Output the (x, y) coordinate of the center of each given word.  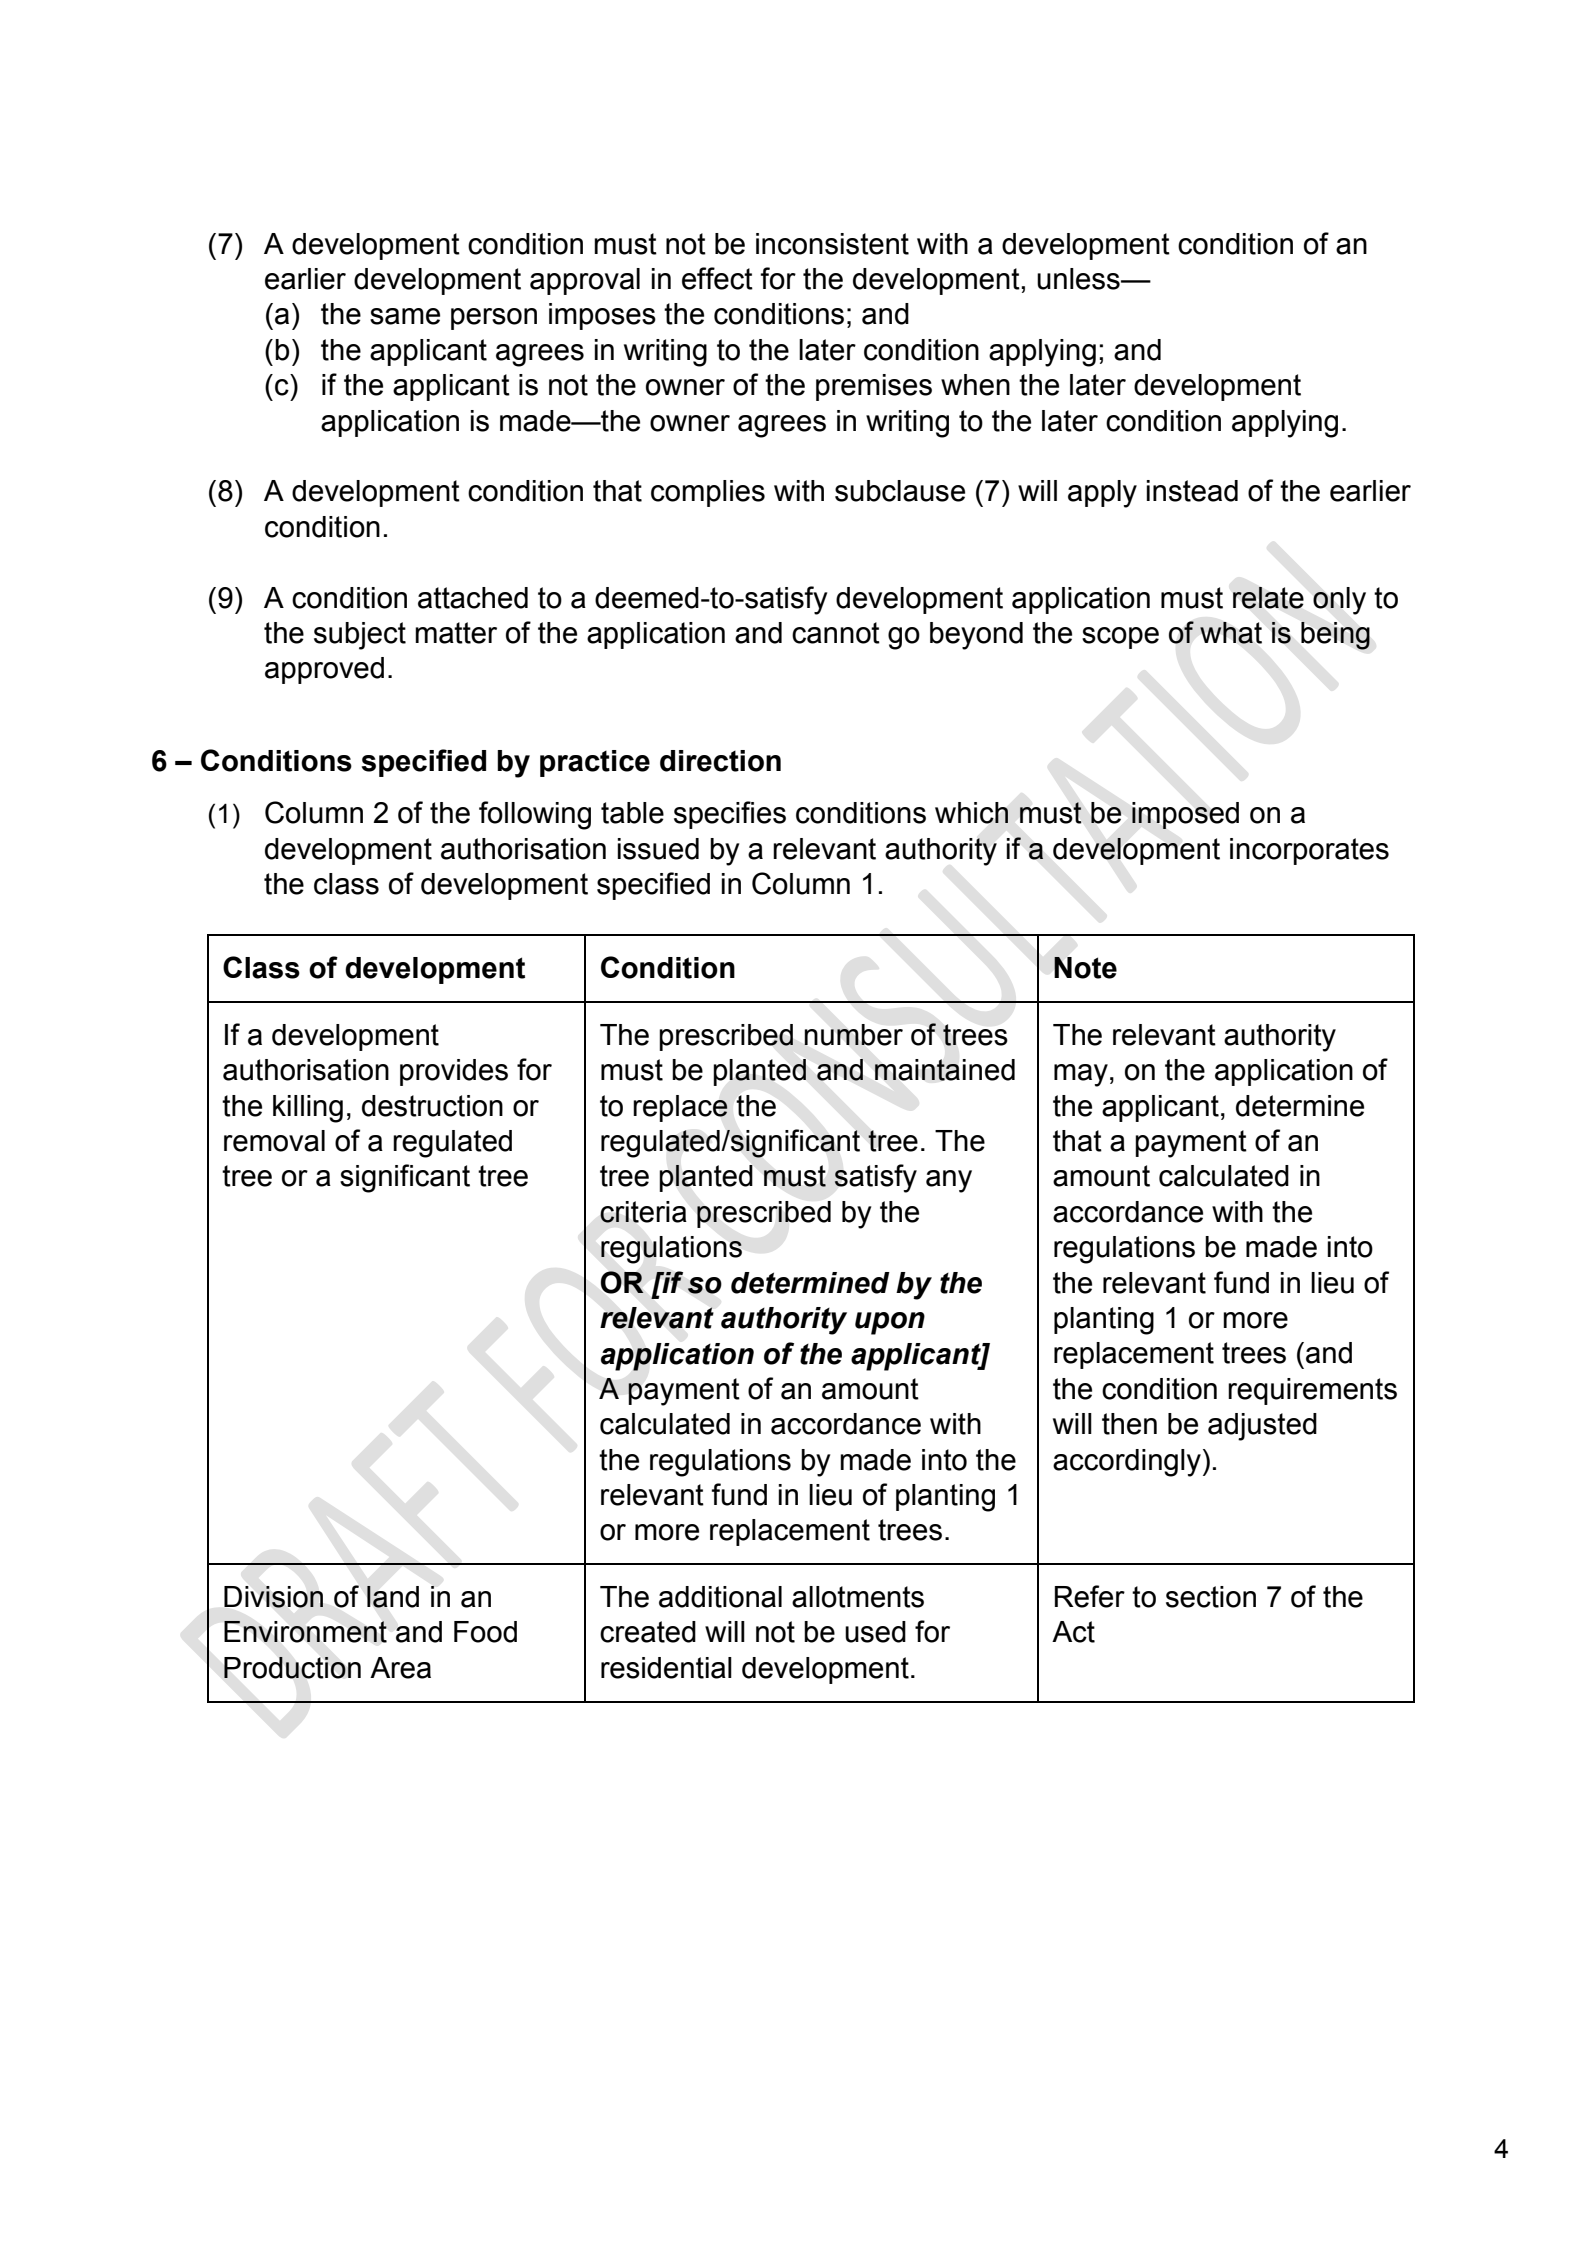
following (535, 815)
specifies (730, 815)
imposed (1185, 815)
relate (1268, 598)
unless (1079, 279)
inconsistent (832, 244)
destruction (432, 1106)
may (1081, 1075)
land (393, 1597)
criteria (643, 1212)
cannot (836, 633)
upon (890, 1323)
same (405, 316)
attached (473, 598)
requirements (1312, 1391)
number (853, 1035)
